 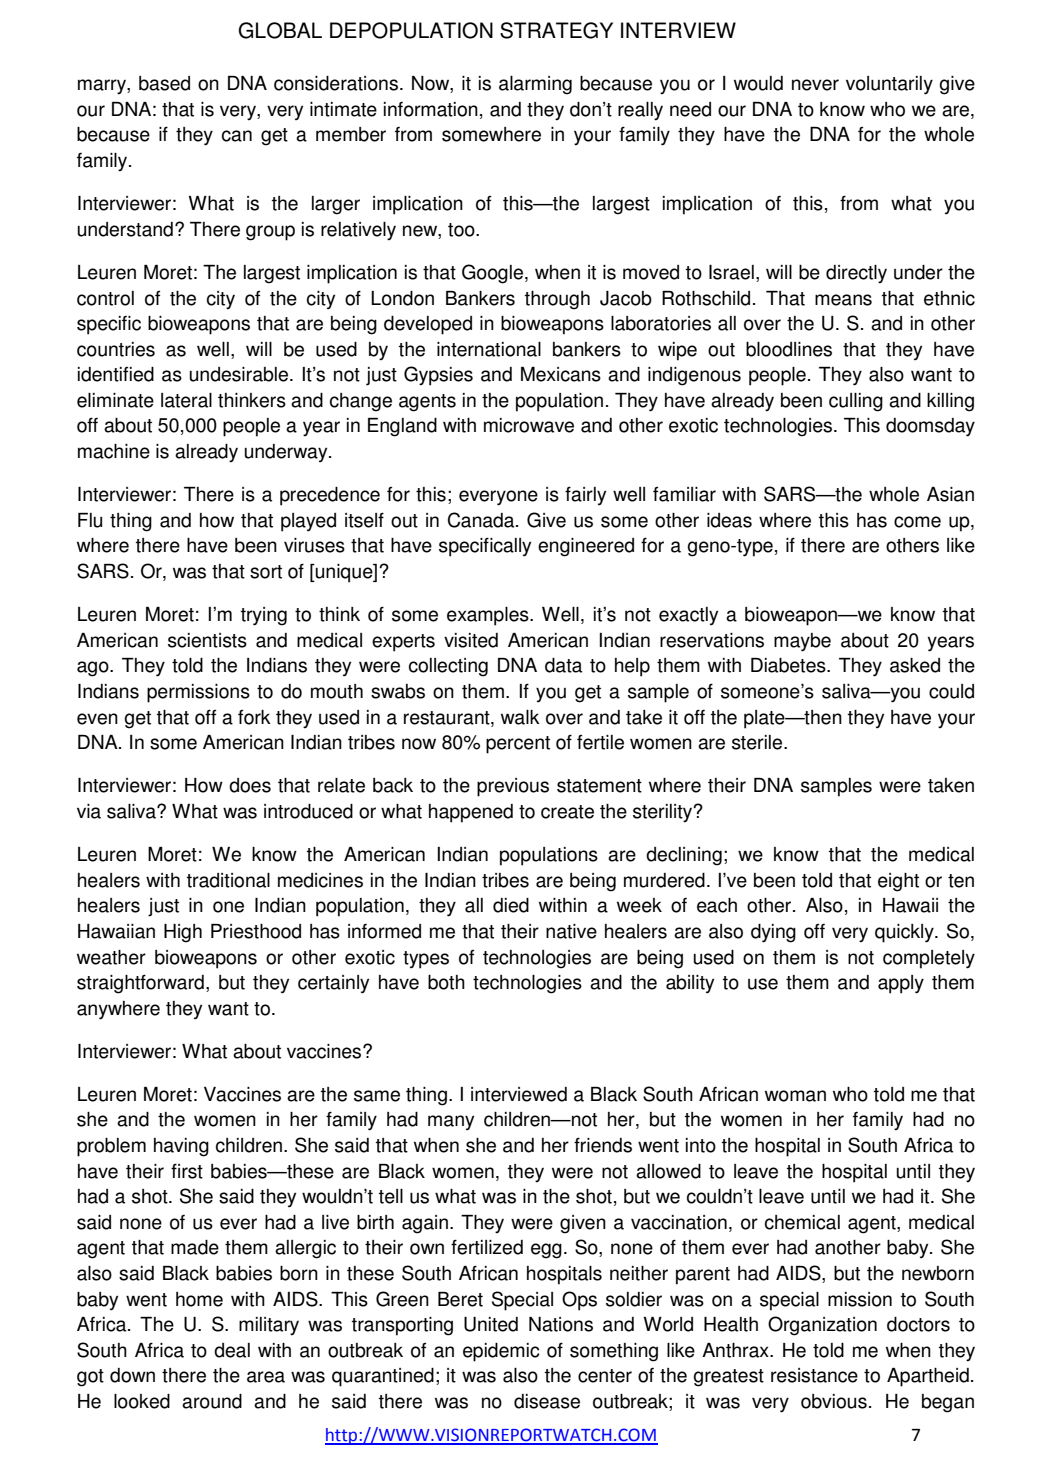 What do you see at coordinates (535, 85) in the screenshot?
I see `alarming` at bounding box center [535, 85].
